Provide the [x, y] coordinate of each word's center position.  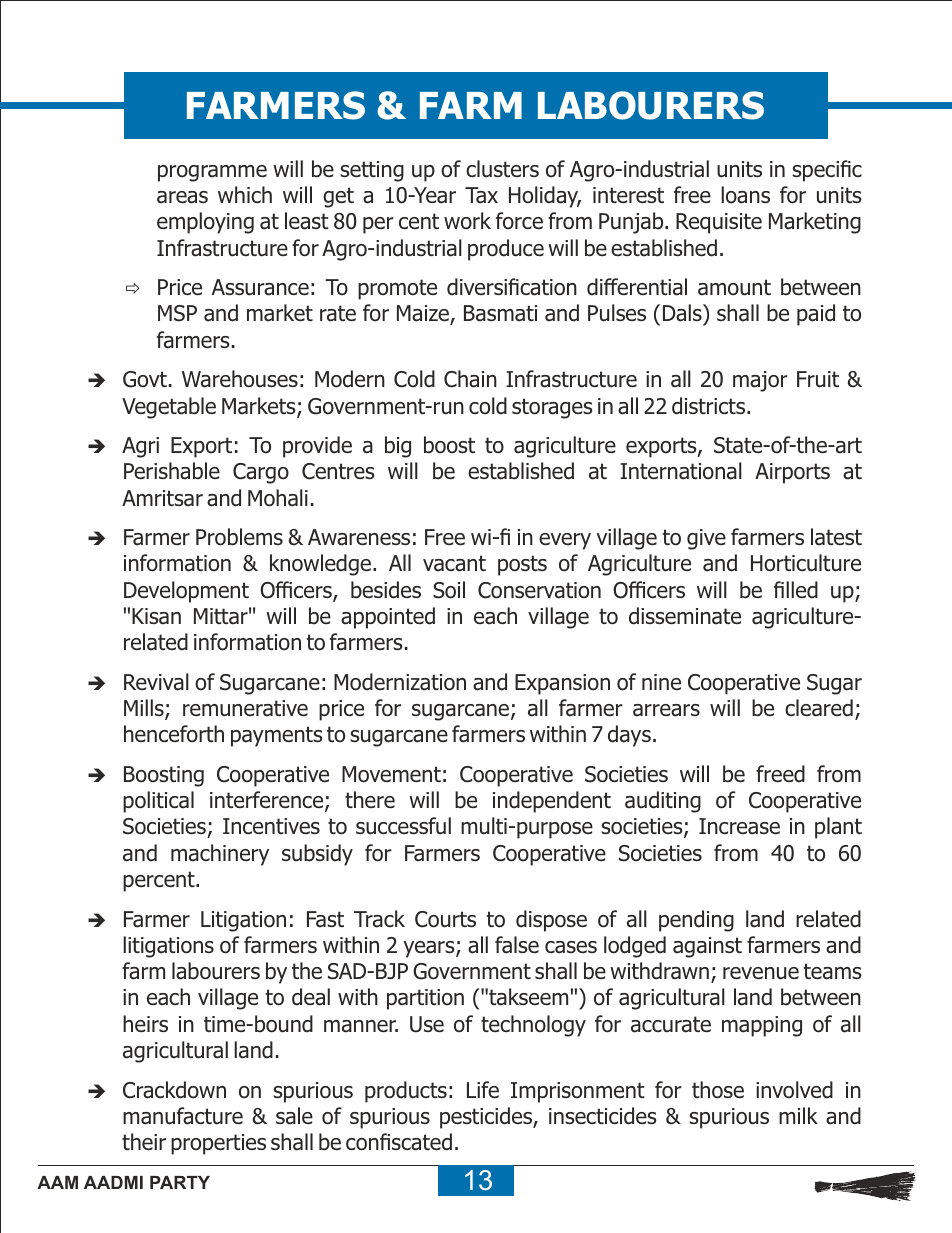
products [406, 1092]
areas [182, 197]
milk [798, 1115]
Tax [481, 195]
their [144, 1142]
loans [745, 195]
